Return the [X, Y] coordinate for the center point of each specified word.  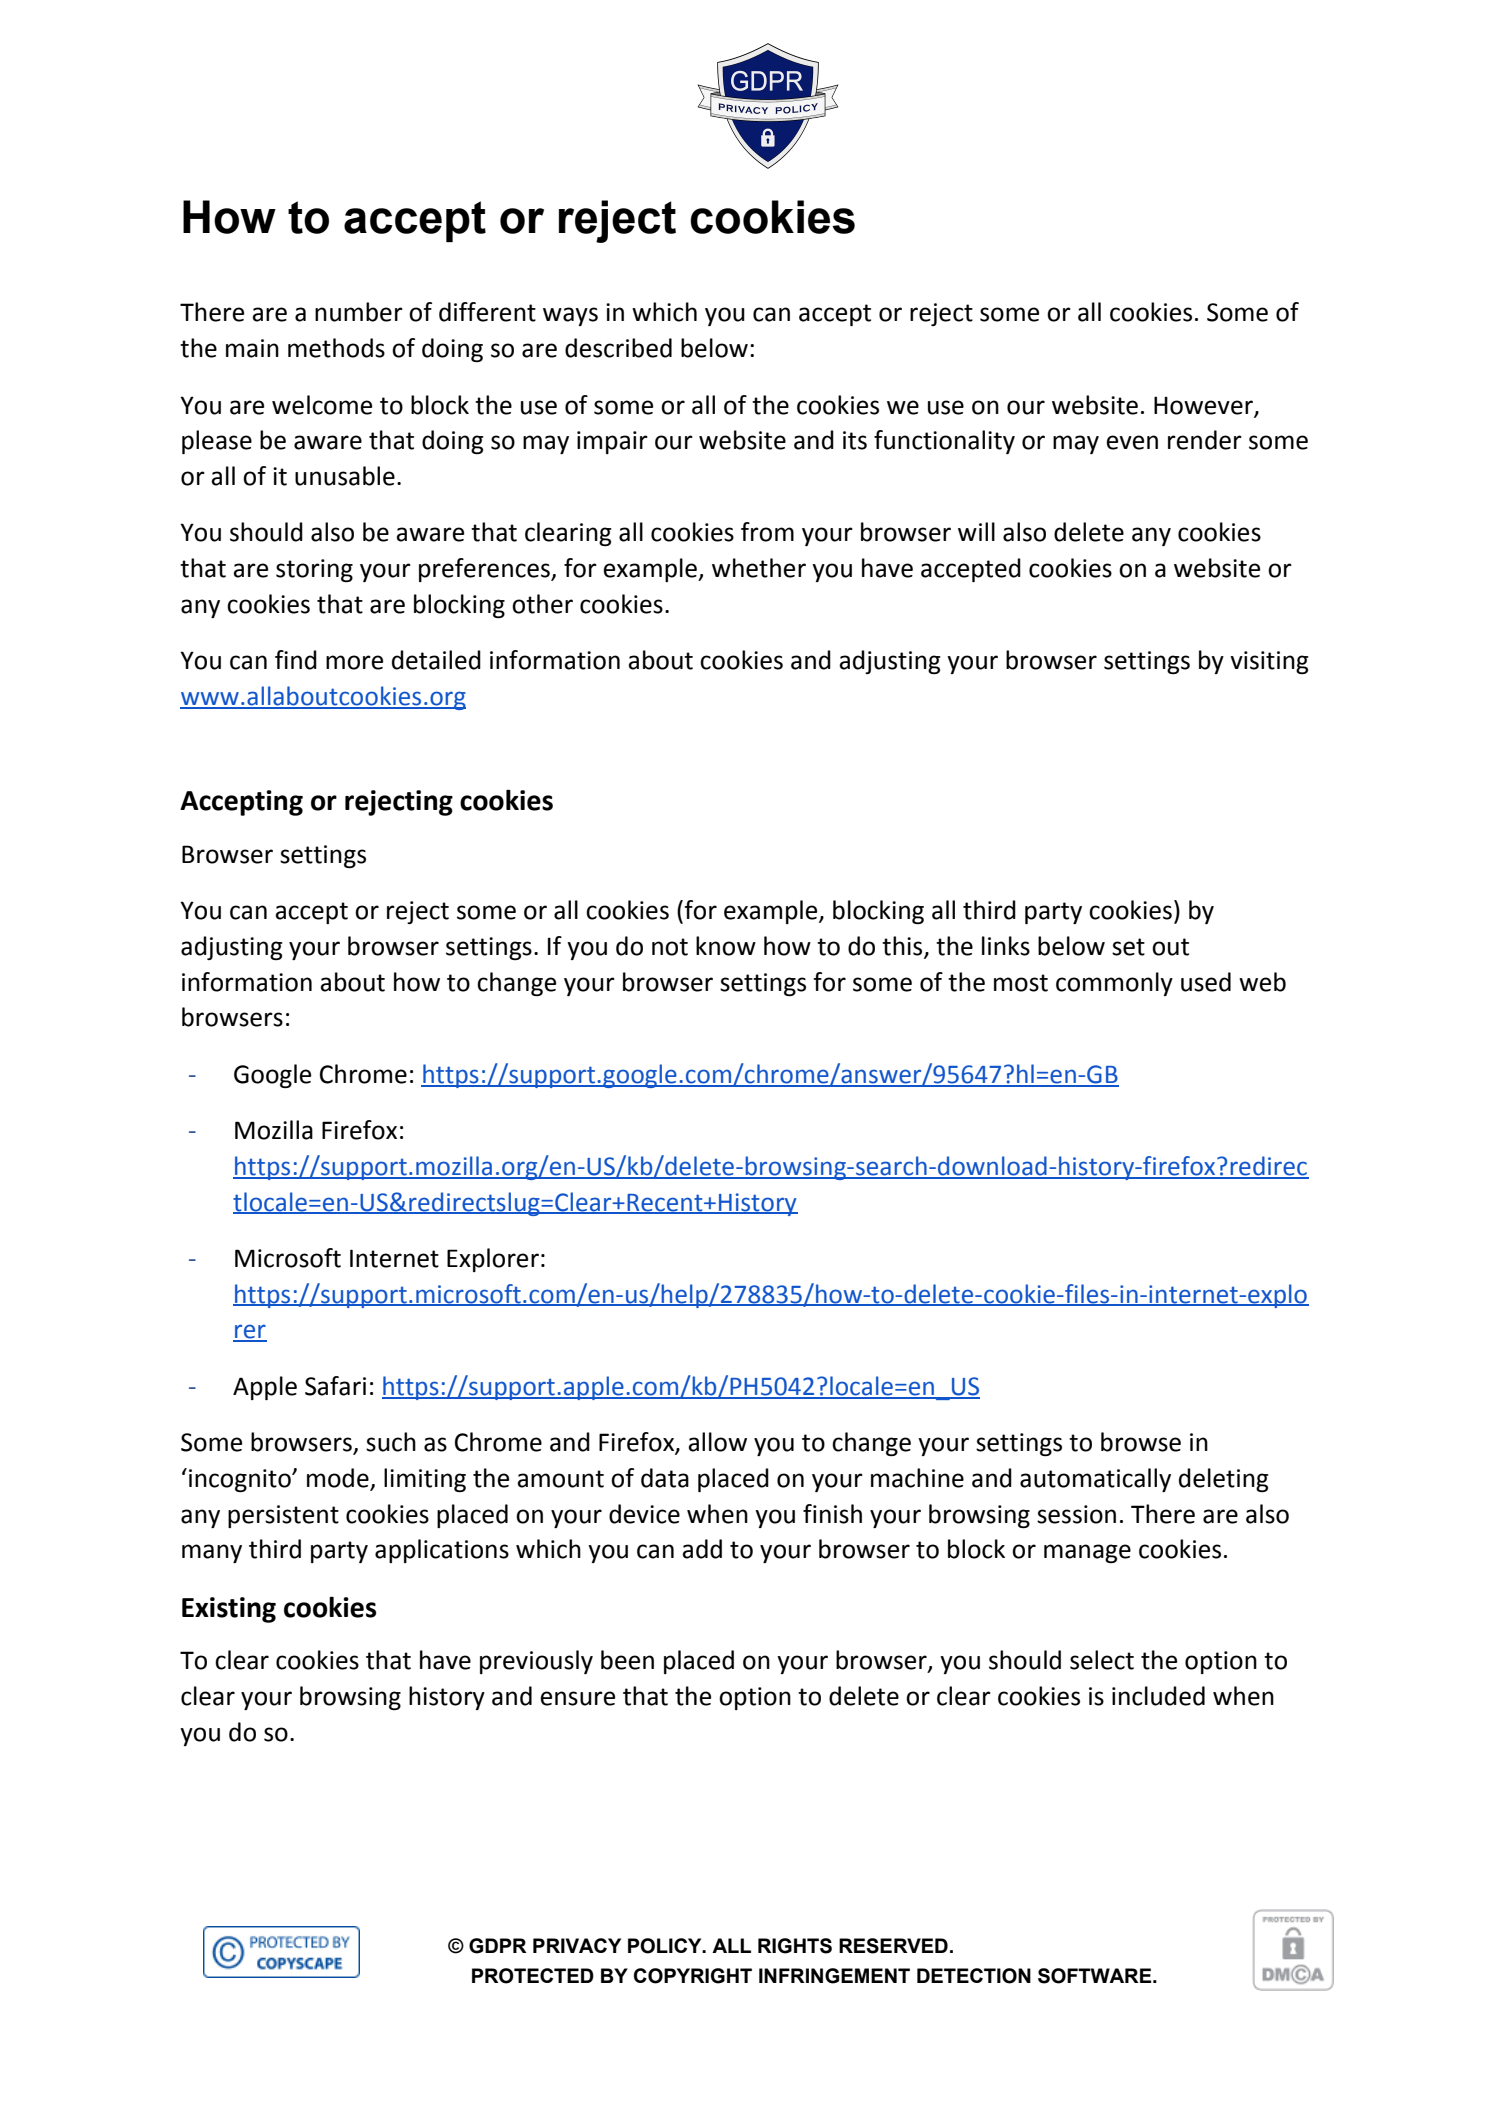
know [726, 946]
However [1204, 406]
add [702, 1549]
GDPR [498, 1946]
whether [759, 568]
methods [336, 348]
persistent [283, 1516]
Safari [335, 1386]
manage [1087, 1553]
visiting [1269, 662]
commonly [1114, 984]
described [618, 348]
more [354, 662]
